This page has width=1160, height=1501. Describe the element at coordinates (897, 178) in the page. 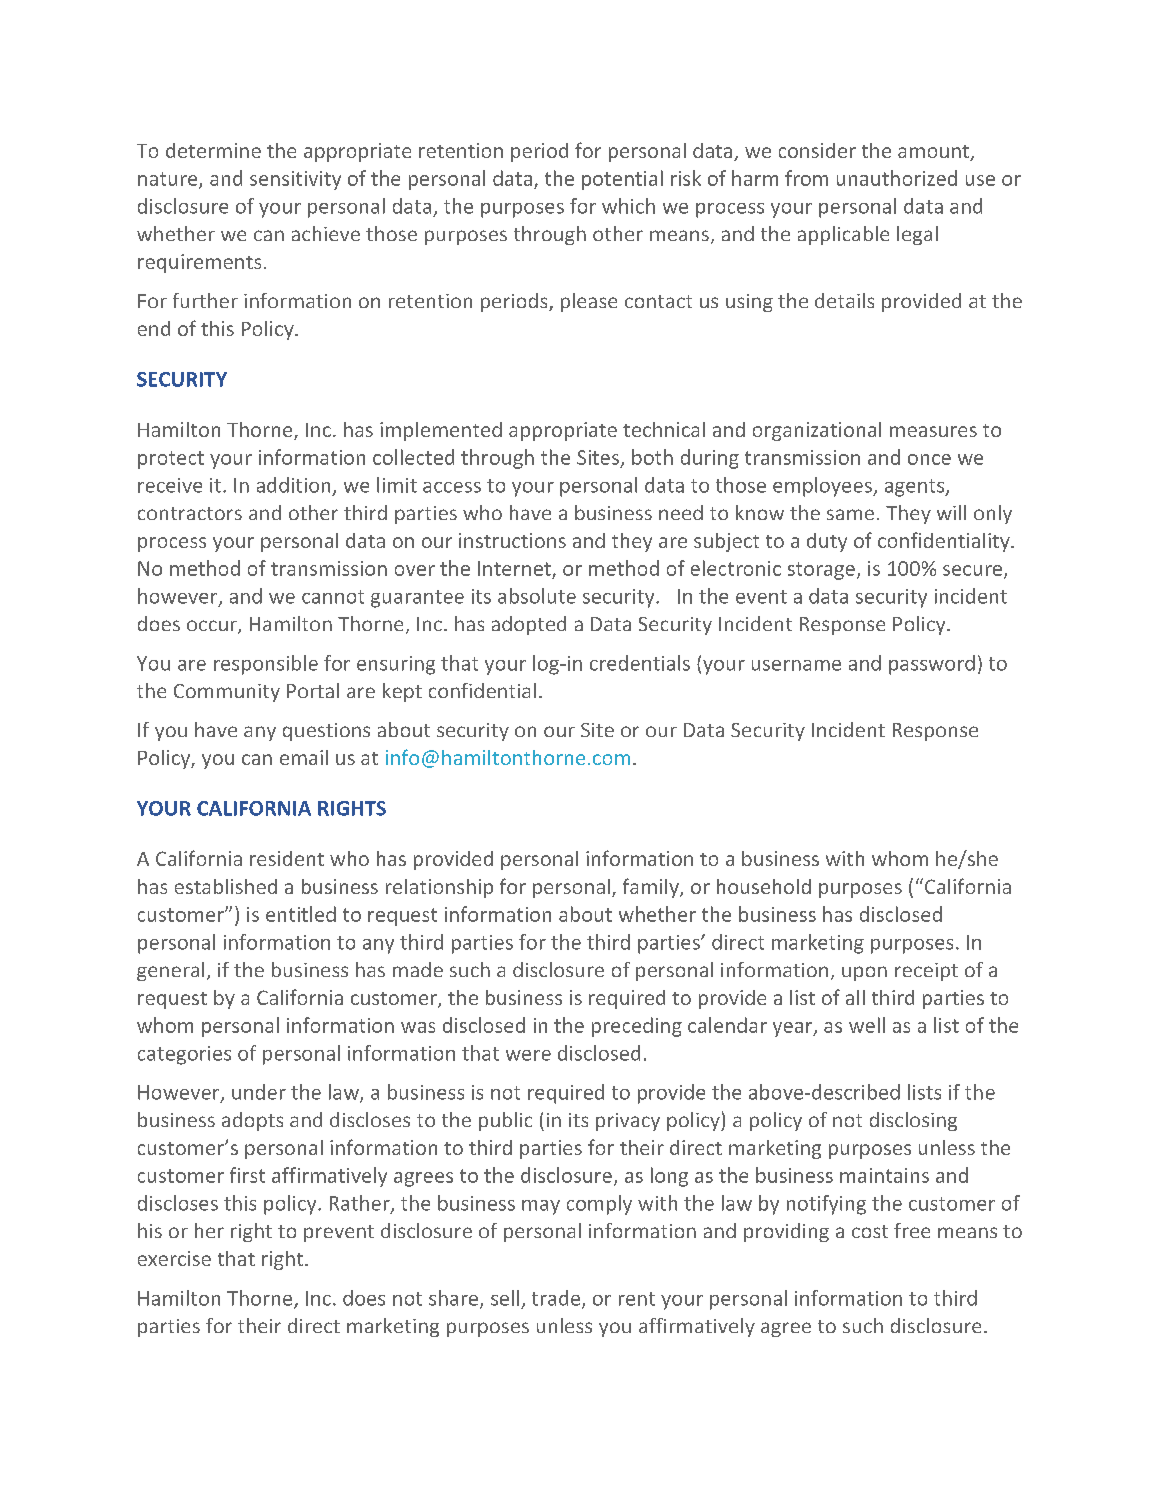

I see `unauthorized` at that location.
